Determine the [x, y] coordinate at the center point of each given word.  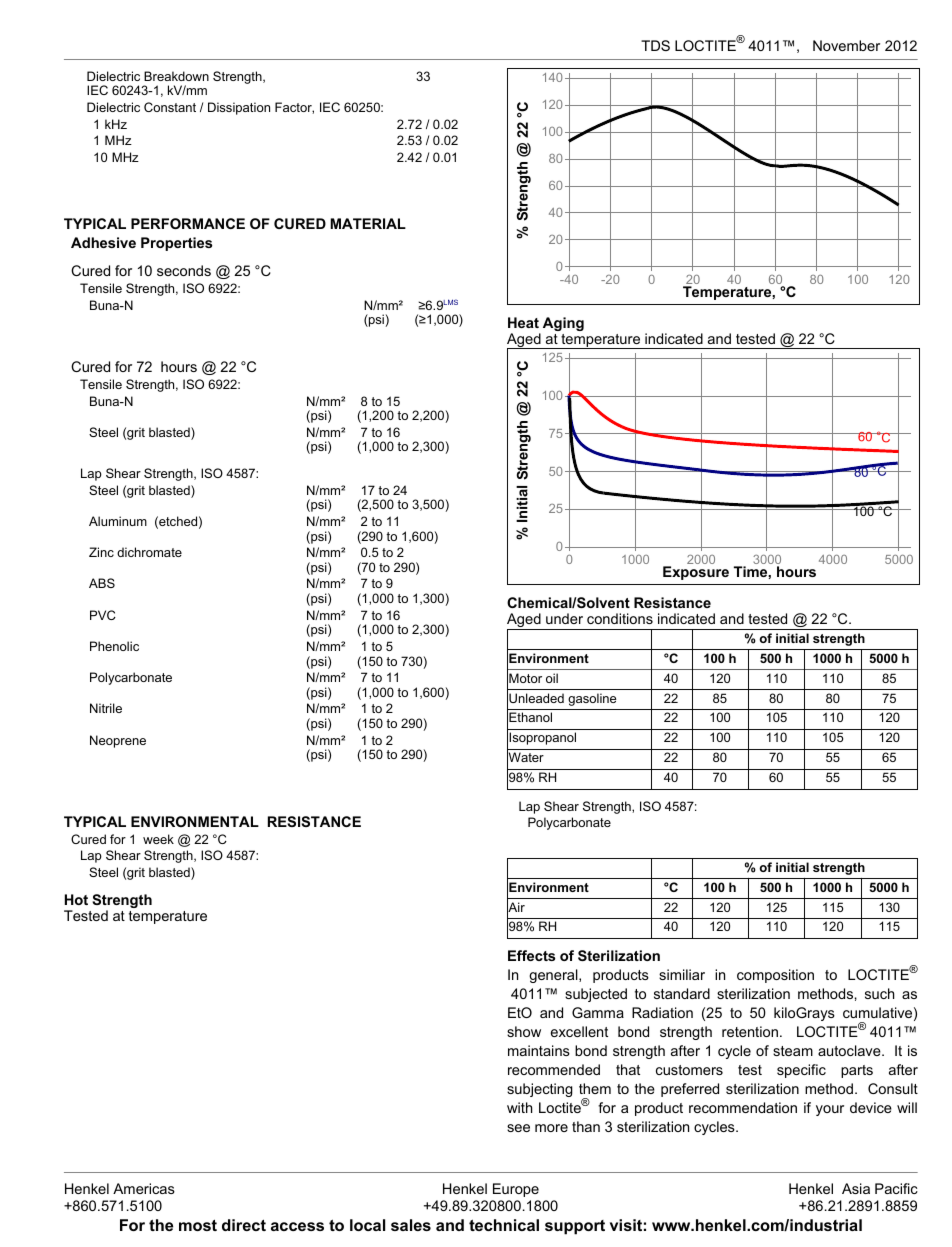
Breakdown [176, 76]
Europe [516, 1190]
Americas [144, 1188]
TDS [655, 45]
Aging [562, 325]
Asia [856, 1188]
